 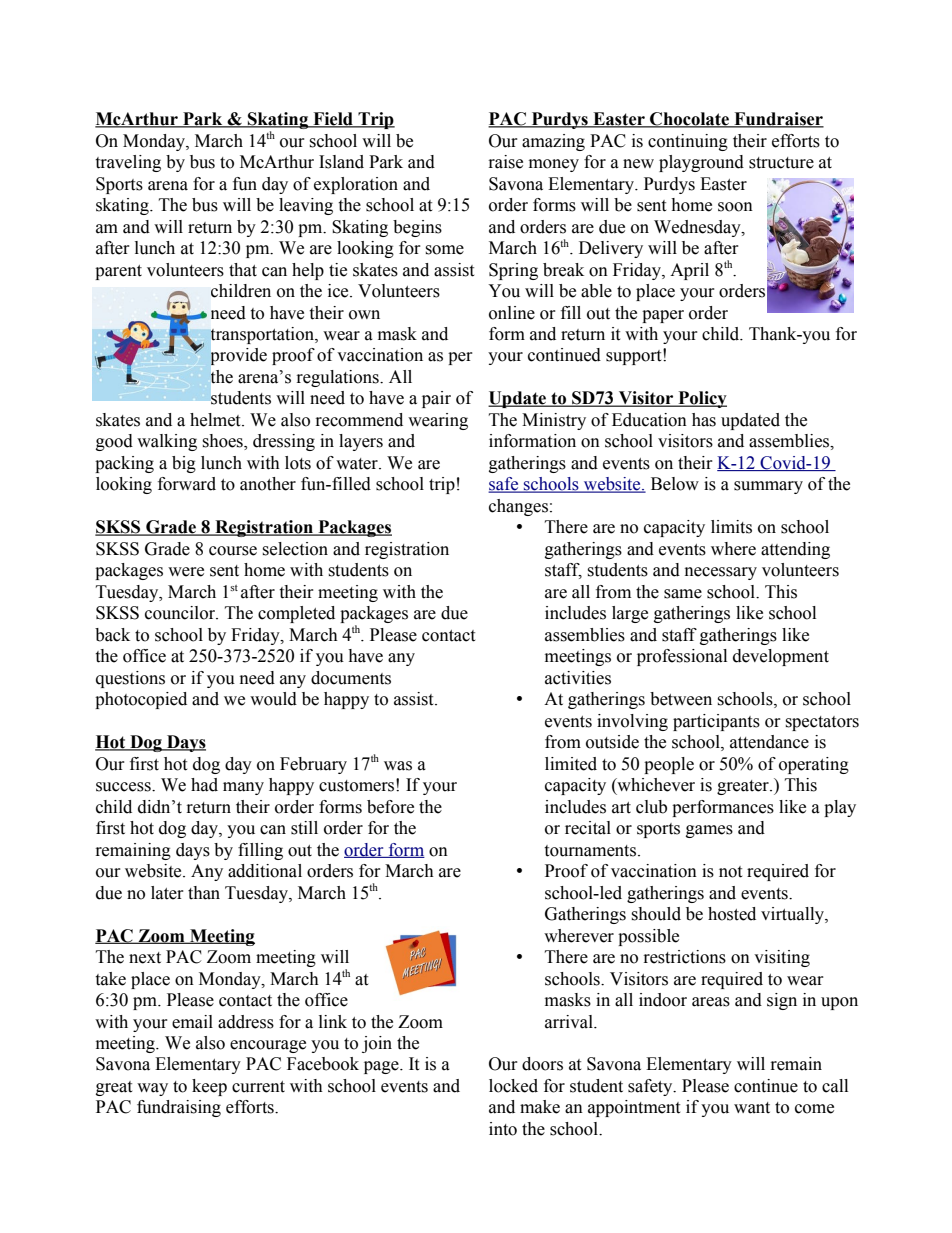 I want to click on changes, so click(x=518, y=507).
